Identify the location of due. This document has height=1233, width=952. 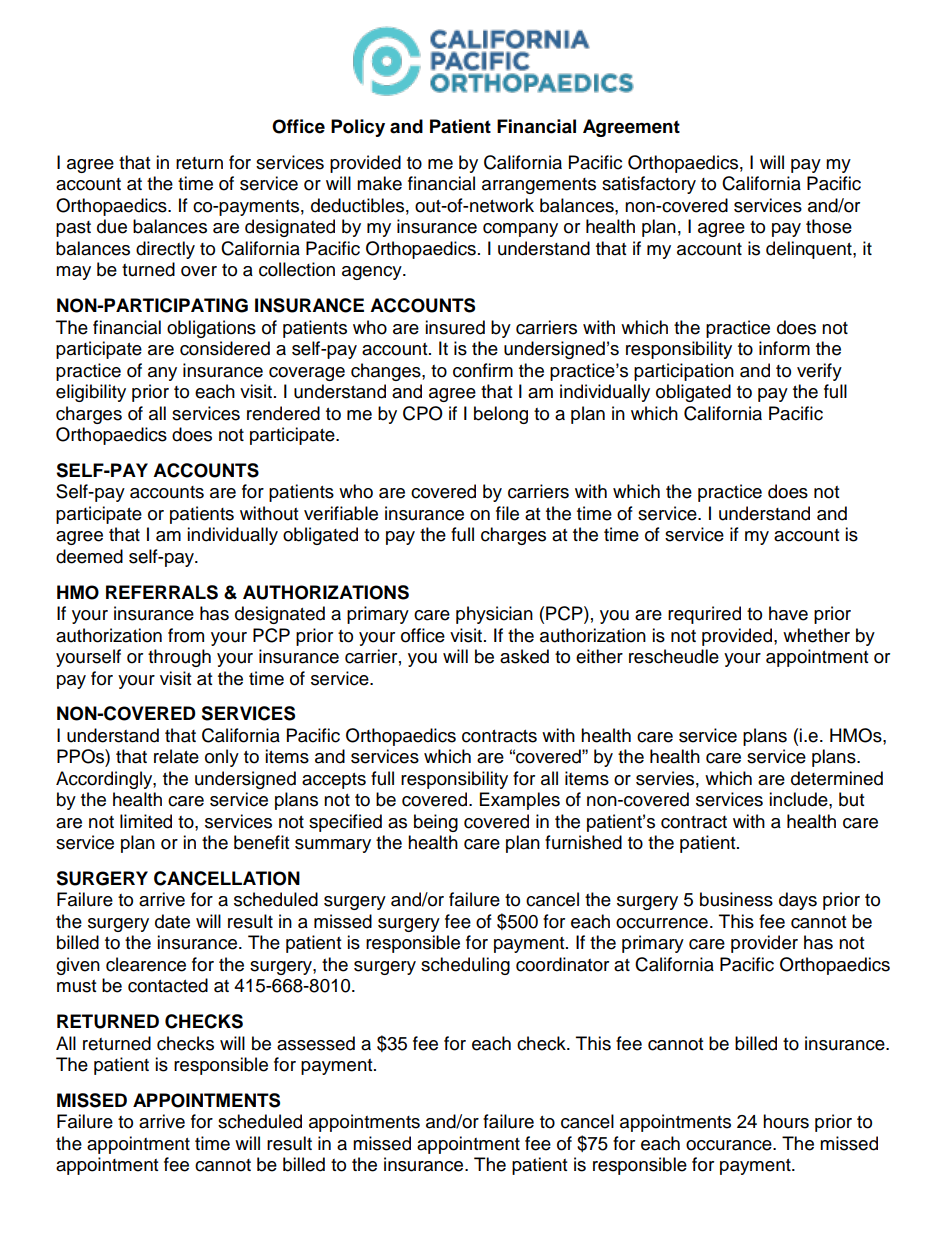
(112, 226).
